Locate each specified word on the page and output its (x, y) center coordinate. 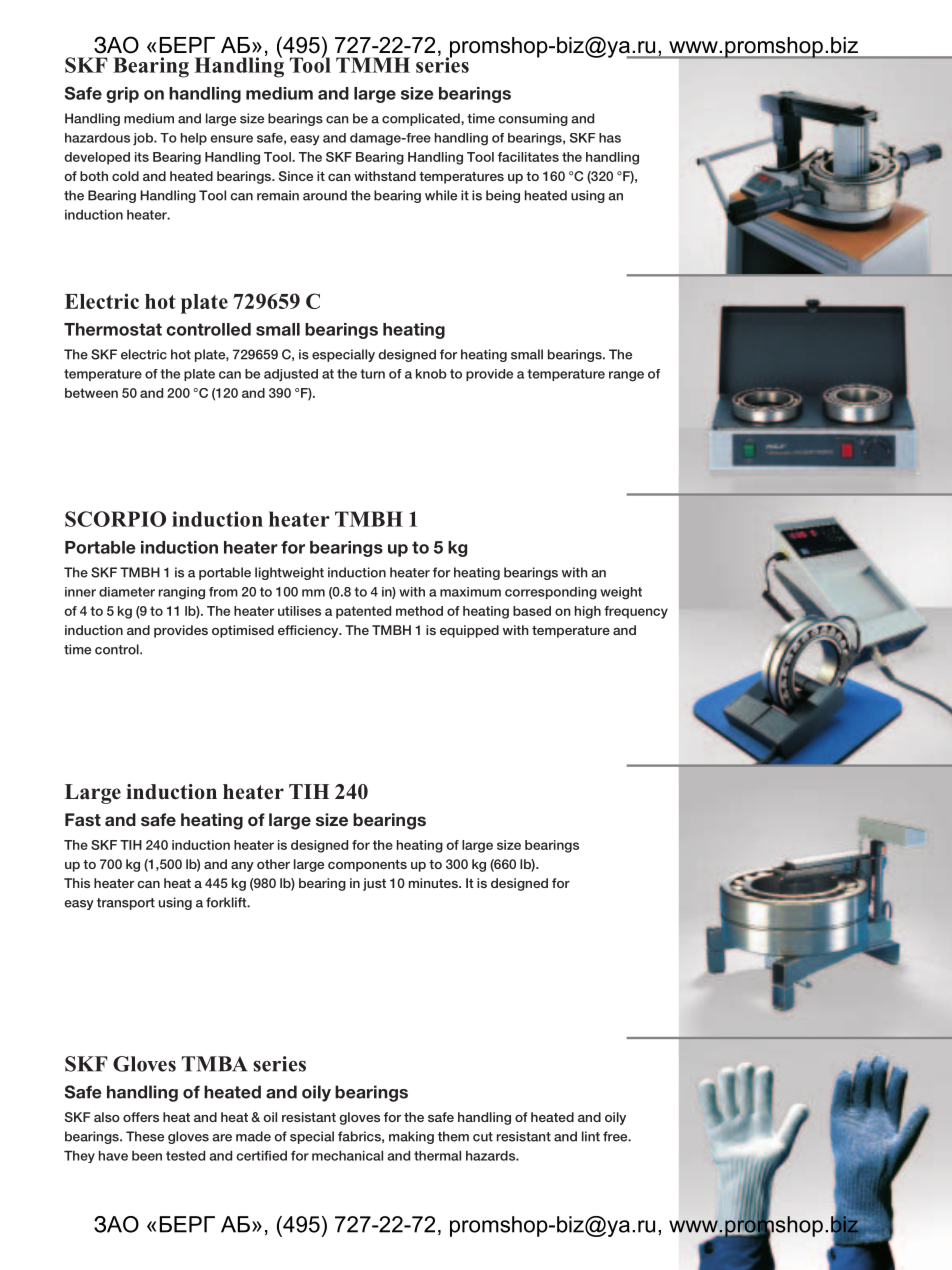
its (142, 157)
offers (141, 1117)
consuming (533, 119)
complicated (422, 119)
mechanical (347, 1156)
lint (591, 1136)
